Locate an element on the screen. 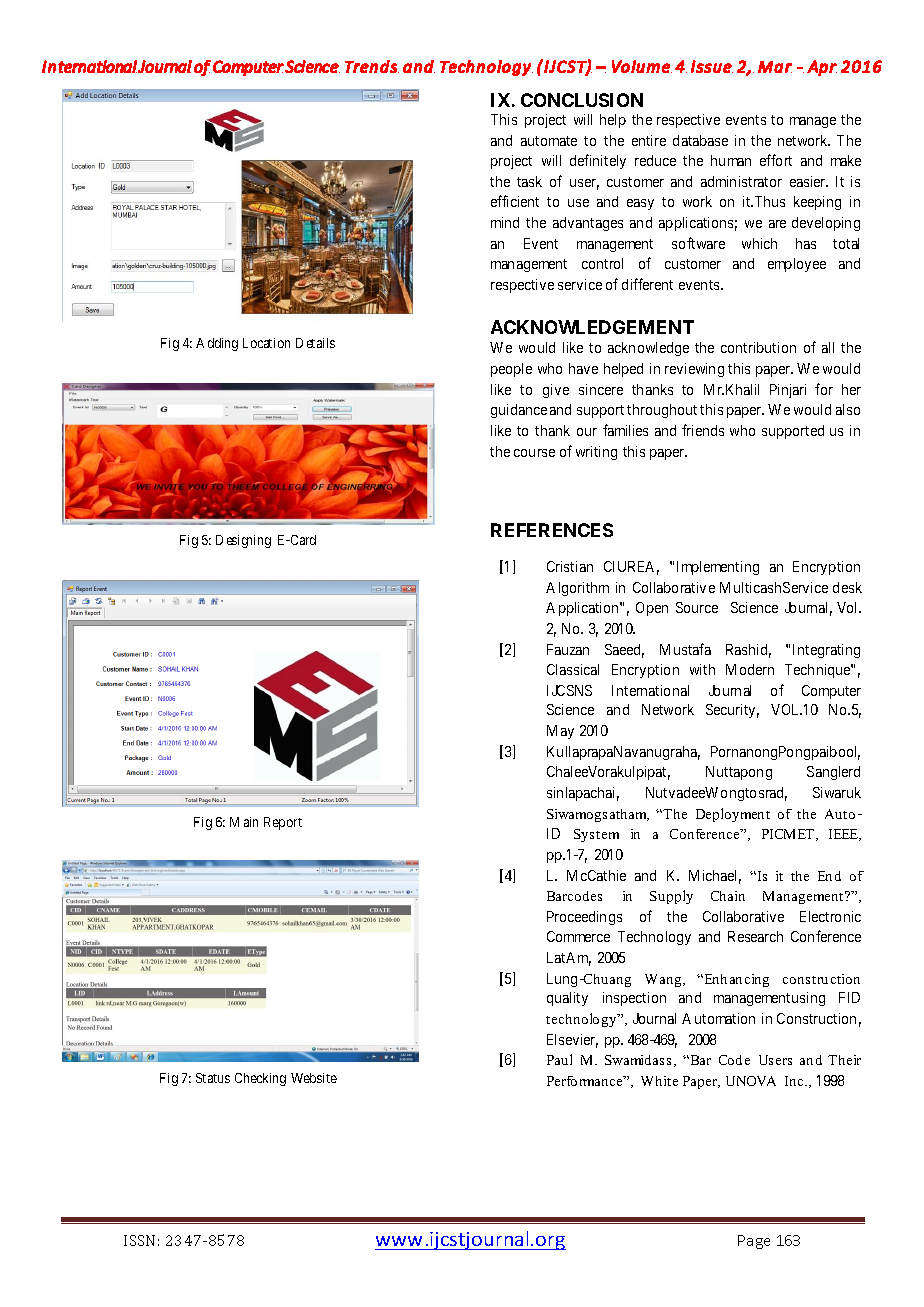 The height and width of the screenshot is (1307, 924). quality is located at coordinates (567, 999).
